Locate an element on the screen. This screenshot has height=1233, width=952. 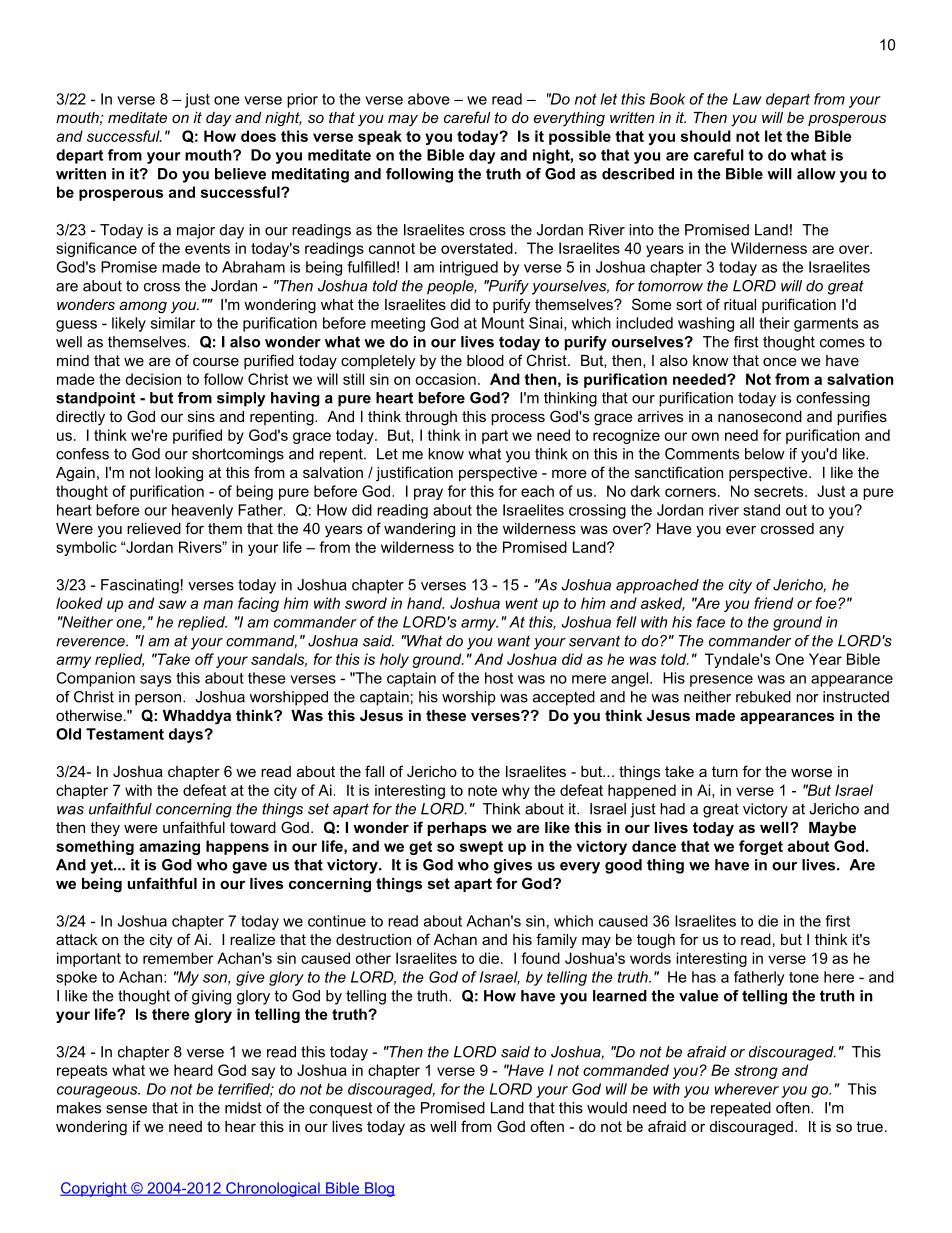
friend is located at coordinates (773, 603).
